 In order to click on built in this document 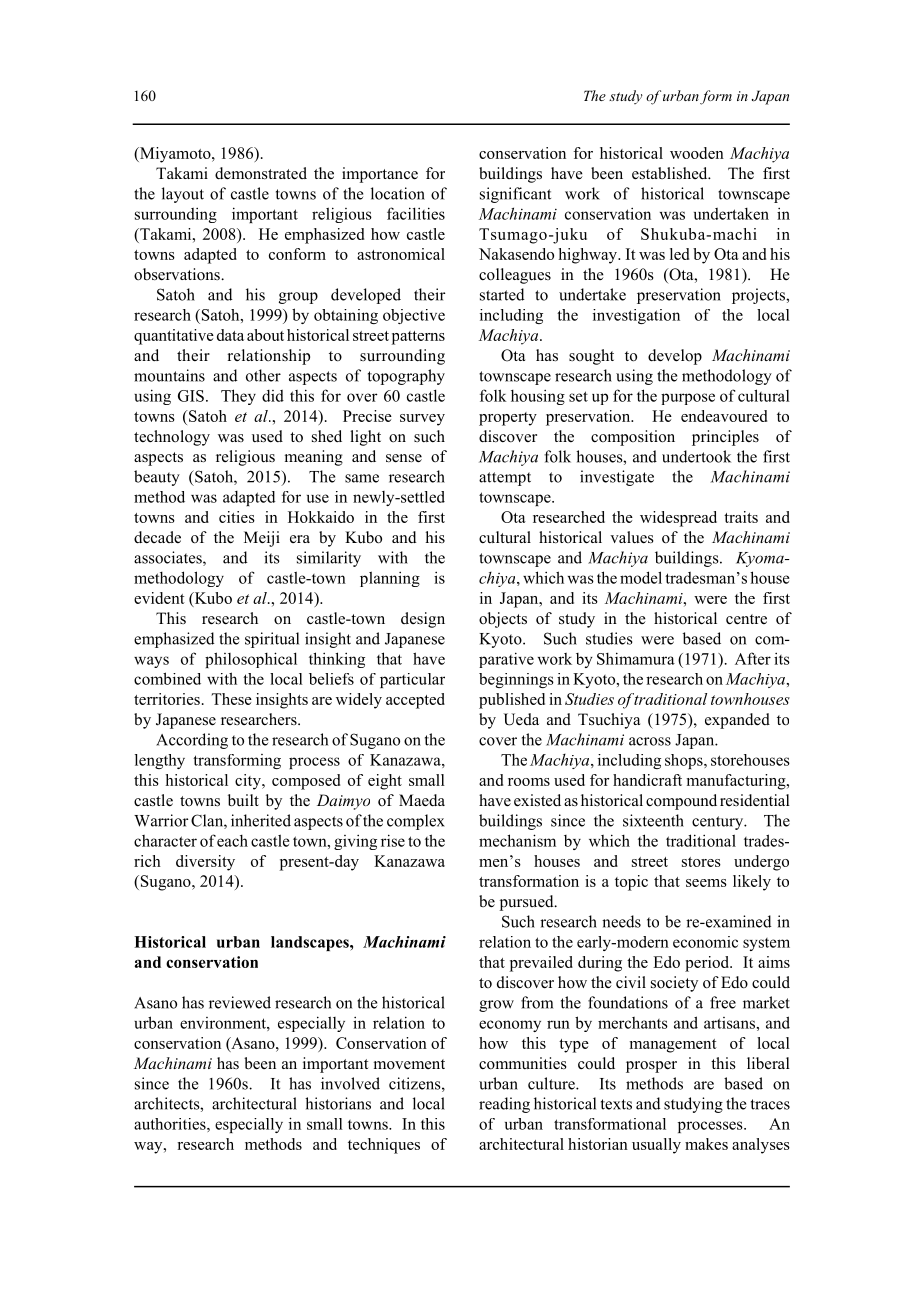, I will do `click(243, 800)`.
